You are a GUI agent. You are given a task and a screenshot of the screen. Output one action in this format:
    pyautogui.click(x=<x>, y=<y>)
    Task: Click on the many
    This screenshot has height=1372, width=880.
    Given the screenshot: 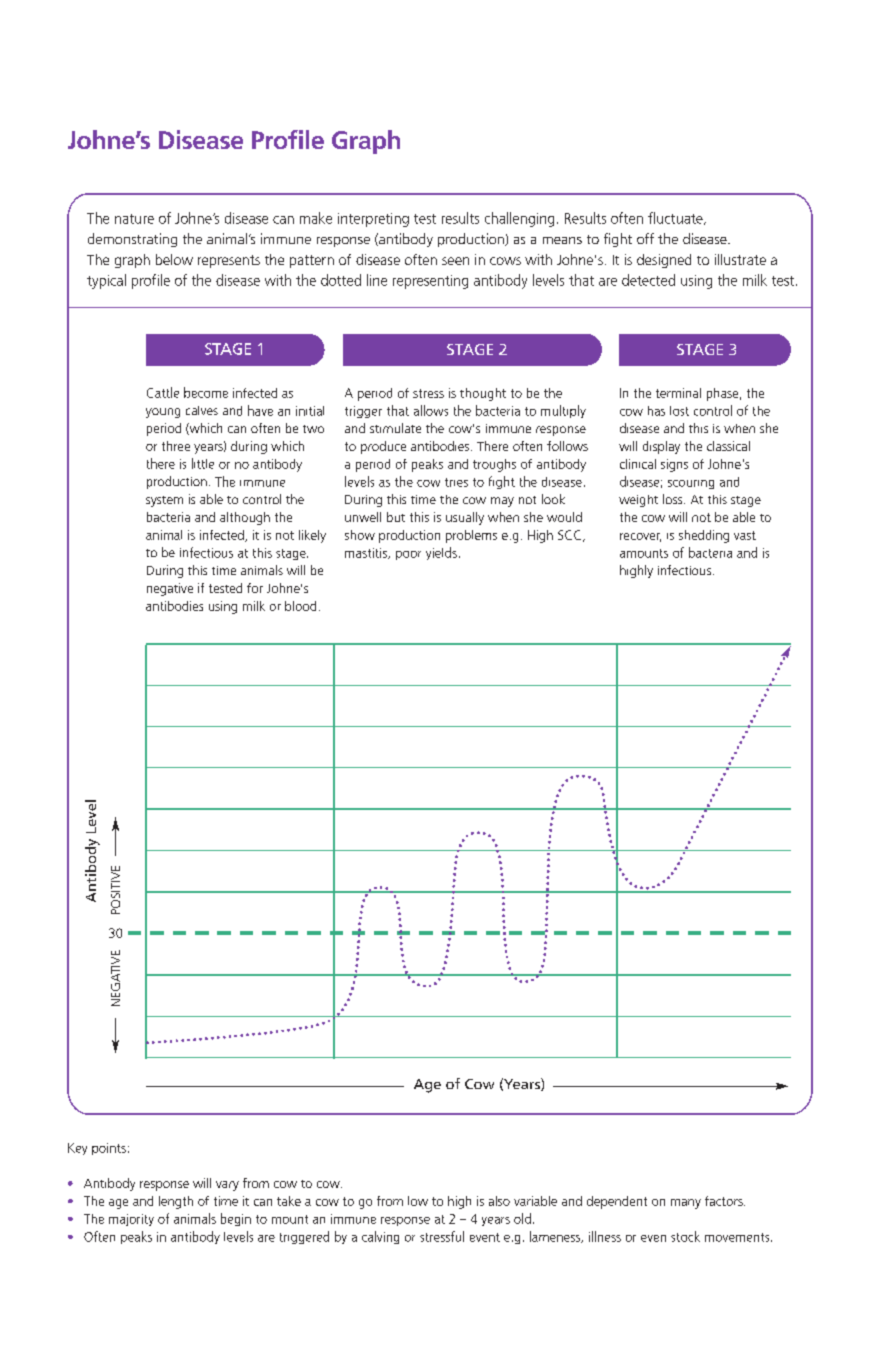 What is the action you would take?
    pyautogui.click(x=686, y=1204)
